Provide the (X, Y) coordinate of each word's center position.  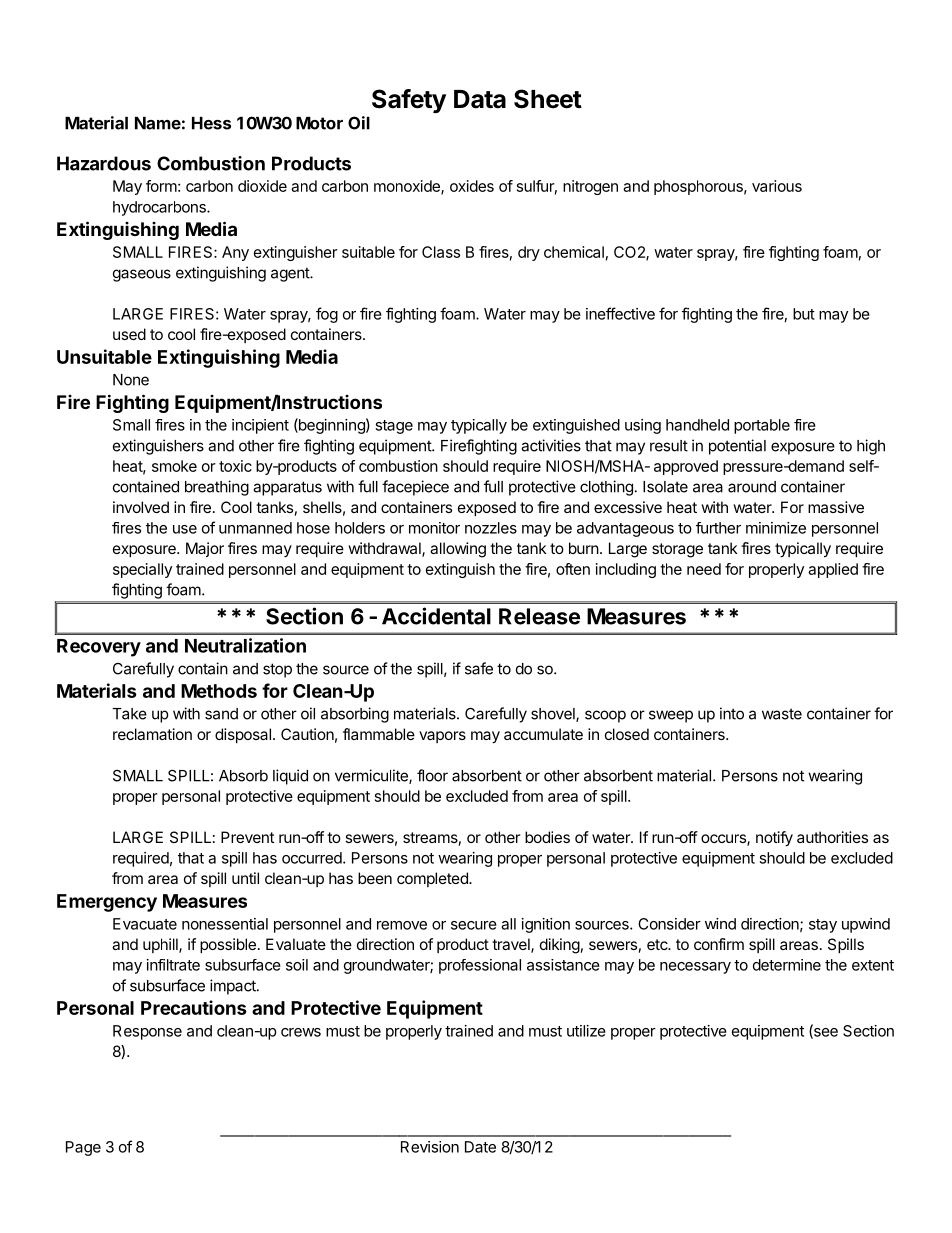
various (777, 186)
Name (158, 123)
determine (787, 965)
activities (551, 445)
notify (774, 839)
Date (480, 1147)
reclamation (152, 734)
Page (83, 1148)
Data (480, 99)
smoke (174, 466)
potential (737, 447)
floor (432, 775)
